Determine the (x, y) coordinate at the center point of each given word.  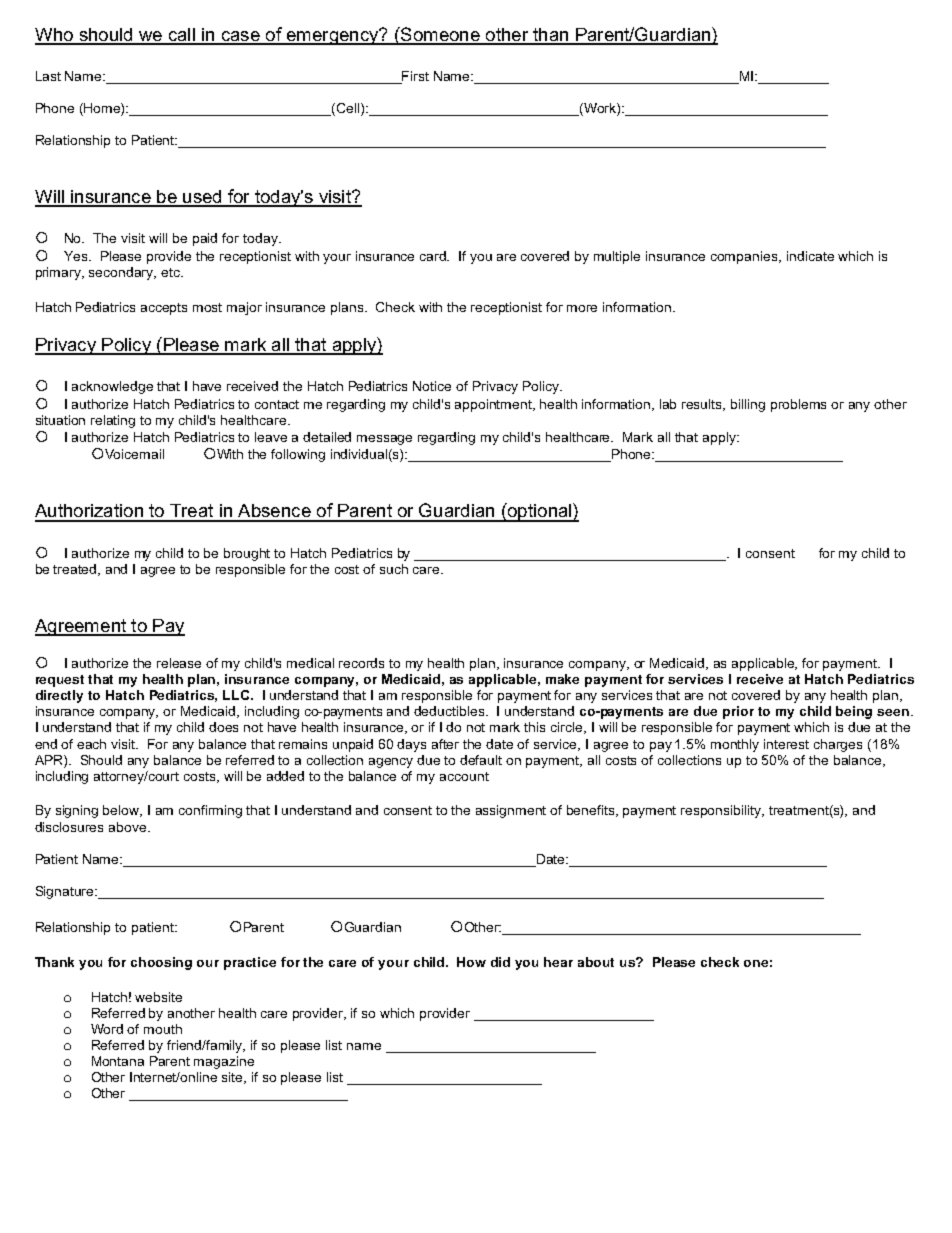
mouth (163, 1029)
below (122, 811)
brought (247, 554)
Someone (440, 35)
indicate (810, 256)
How (471, 962)
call (181, 36)
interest (786, 744)
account (464, 776)
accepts (164, 309)
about (596, 962)
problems (798, 405)
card (434, 256)
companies (745, 257)
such (394, 569)
